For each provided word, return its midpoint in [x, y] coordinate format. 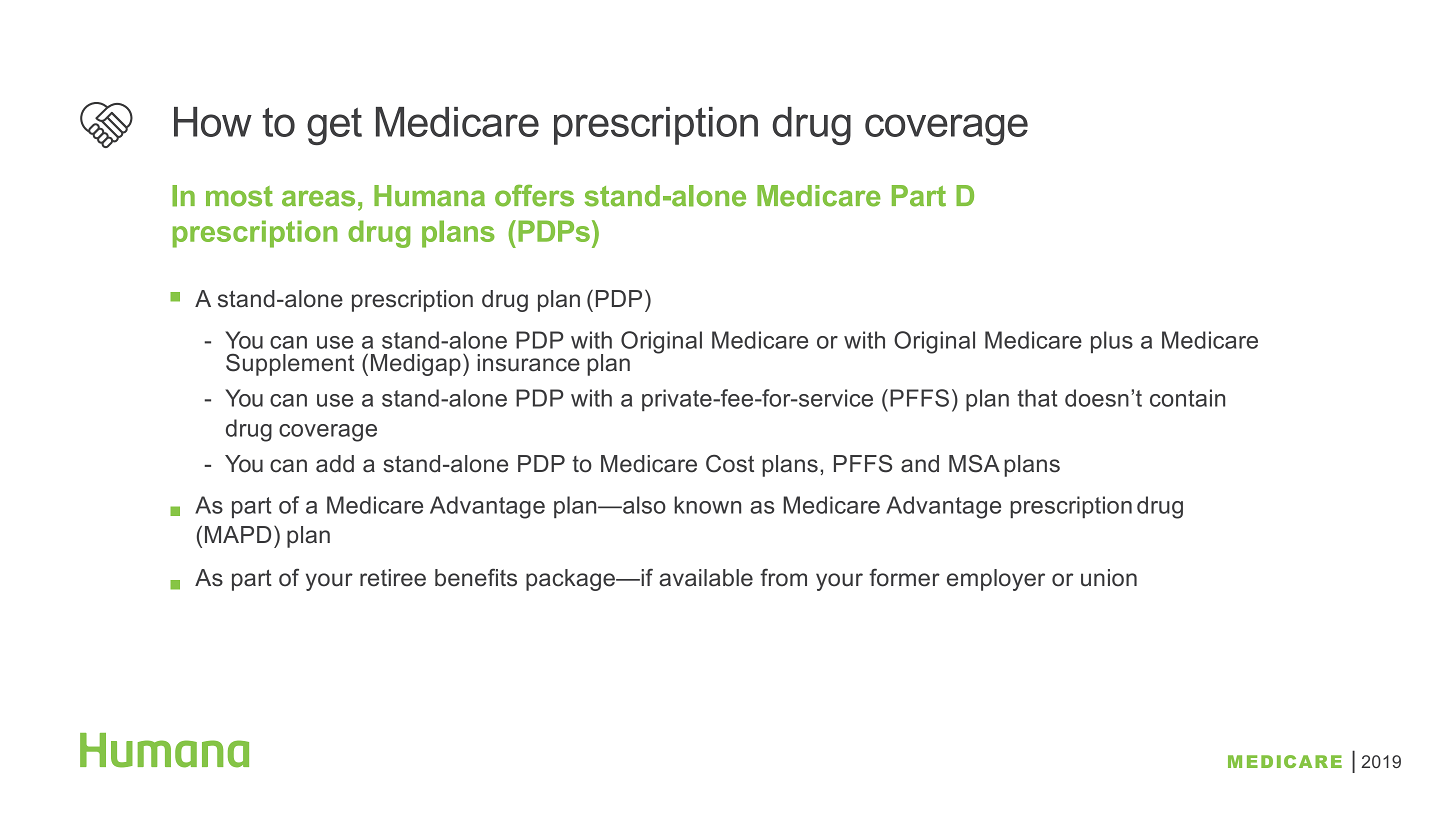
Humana [429, 196]
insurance [528, 363]
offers [534, 196]
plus [1112, 342]
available [706, 578]
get [334, 126]
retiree [393, 578]
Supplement [290, 364]
